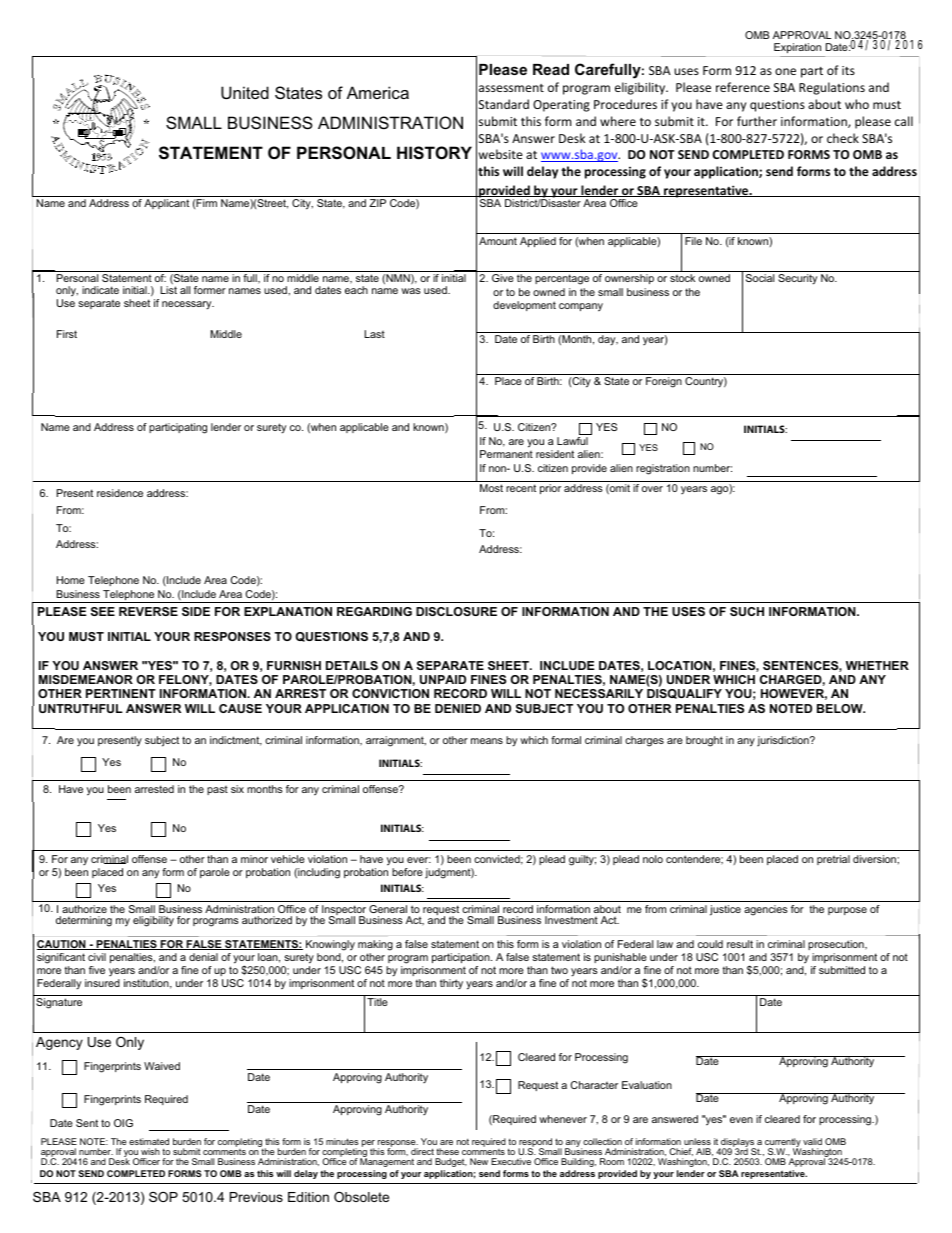 The height and width of the screenshot is (1233, 952). Describe the element at coordinates (84, 921) in the screenshot. I see `determining` at that location.
